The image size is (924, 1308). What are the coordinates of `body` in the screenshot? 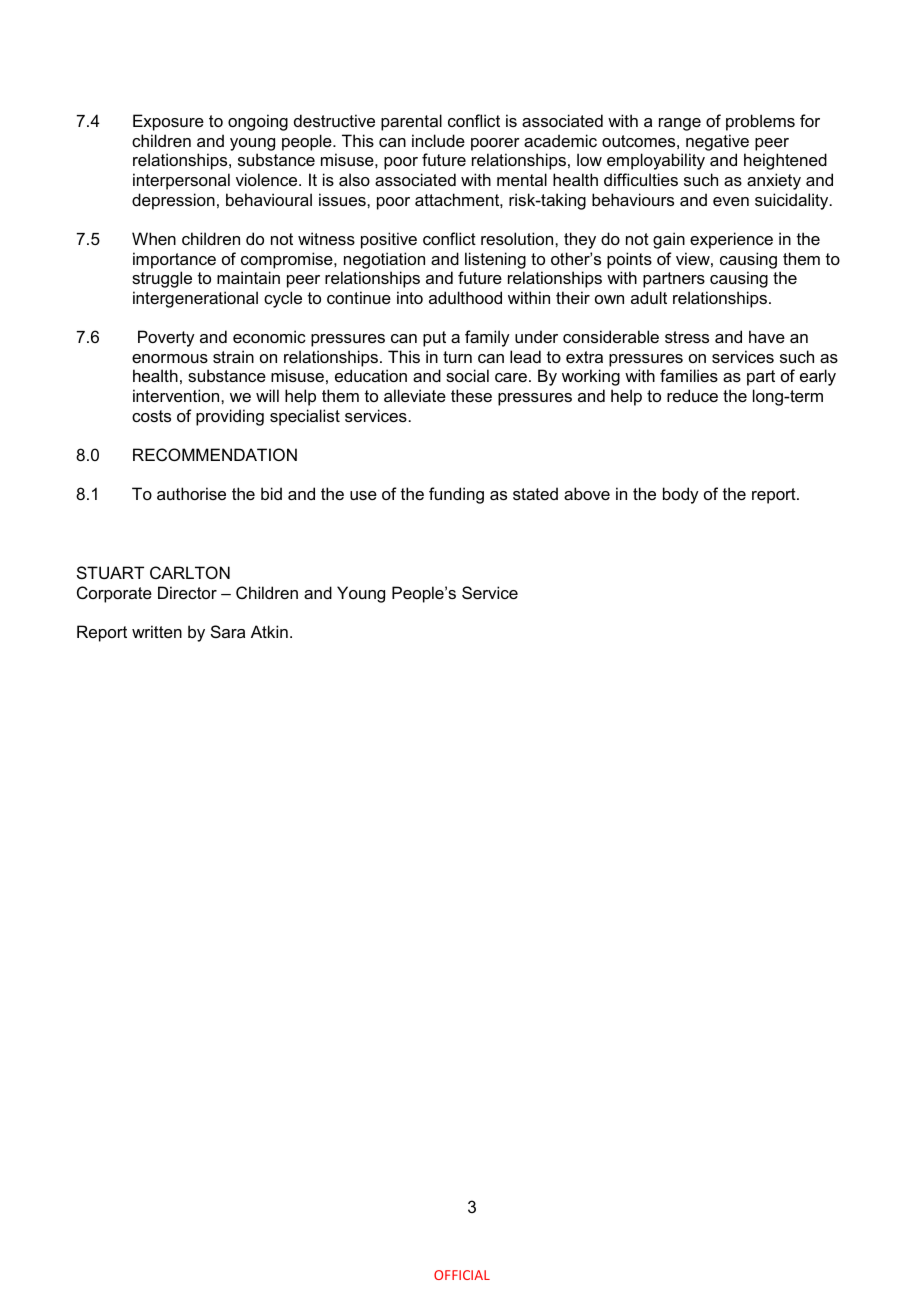 It's located at (681, 495).
